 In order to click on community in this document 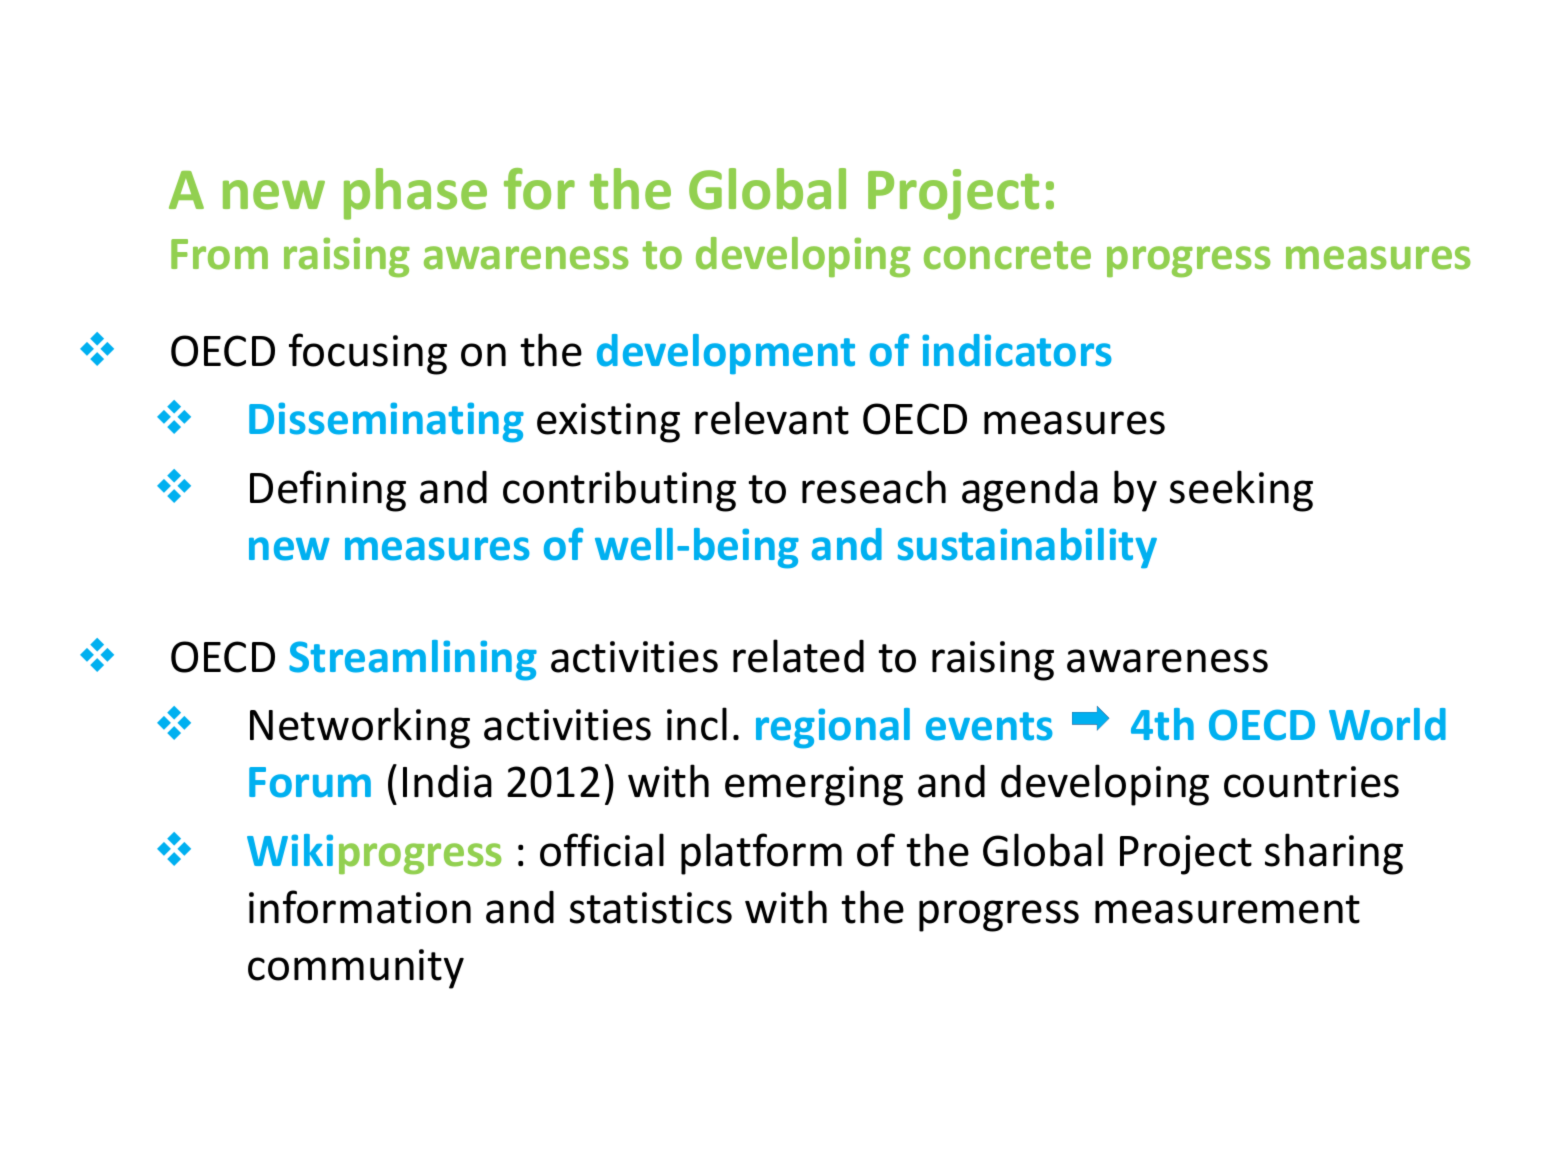, I will do `click(356, 969)`.
